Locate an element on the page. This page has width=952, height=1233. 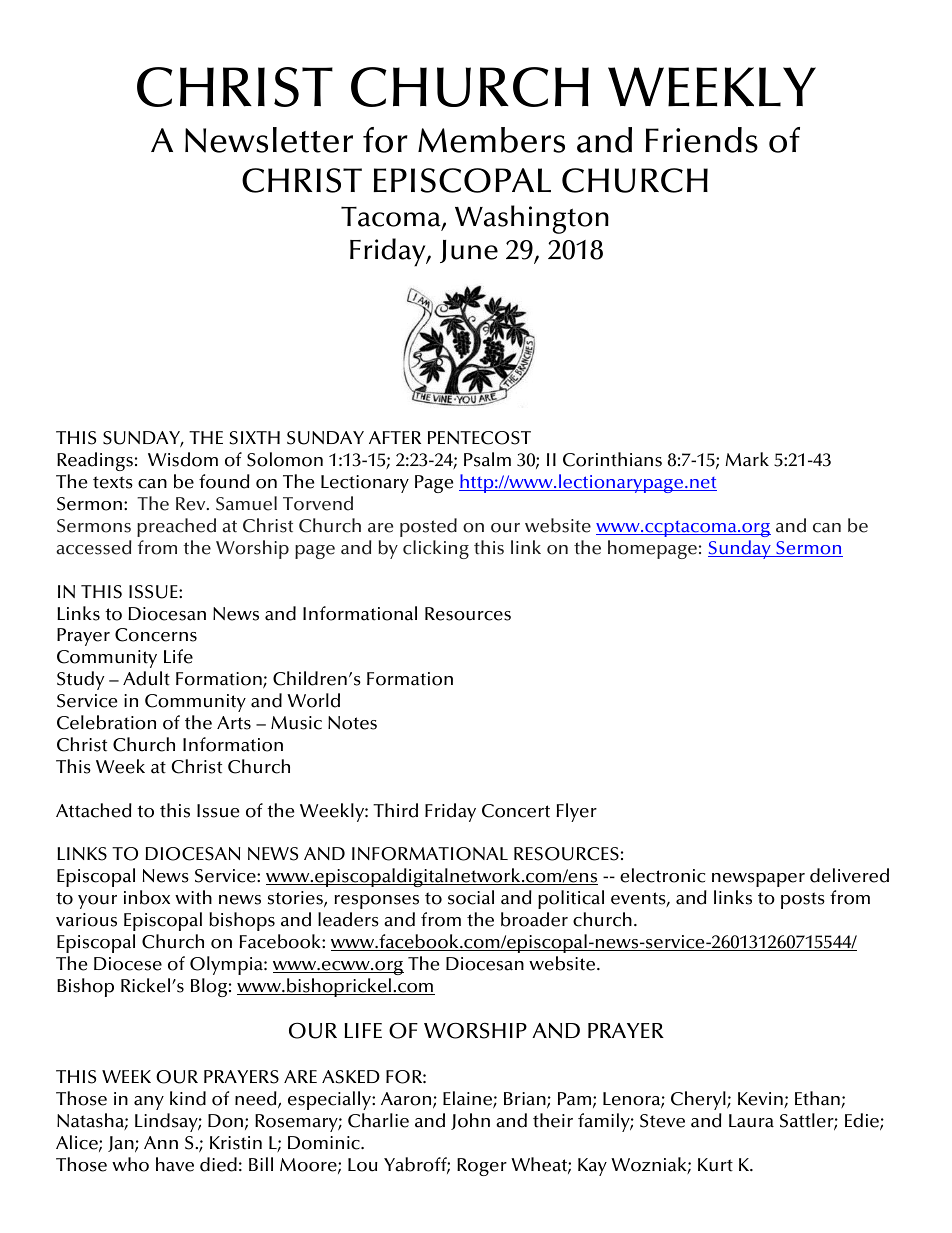
Mark is located at coordinates (747, 459).
